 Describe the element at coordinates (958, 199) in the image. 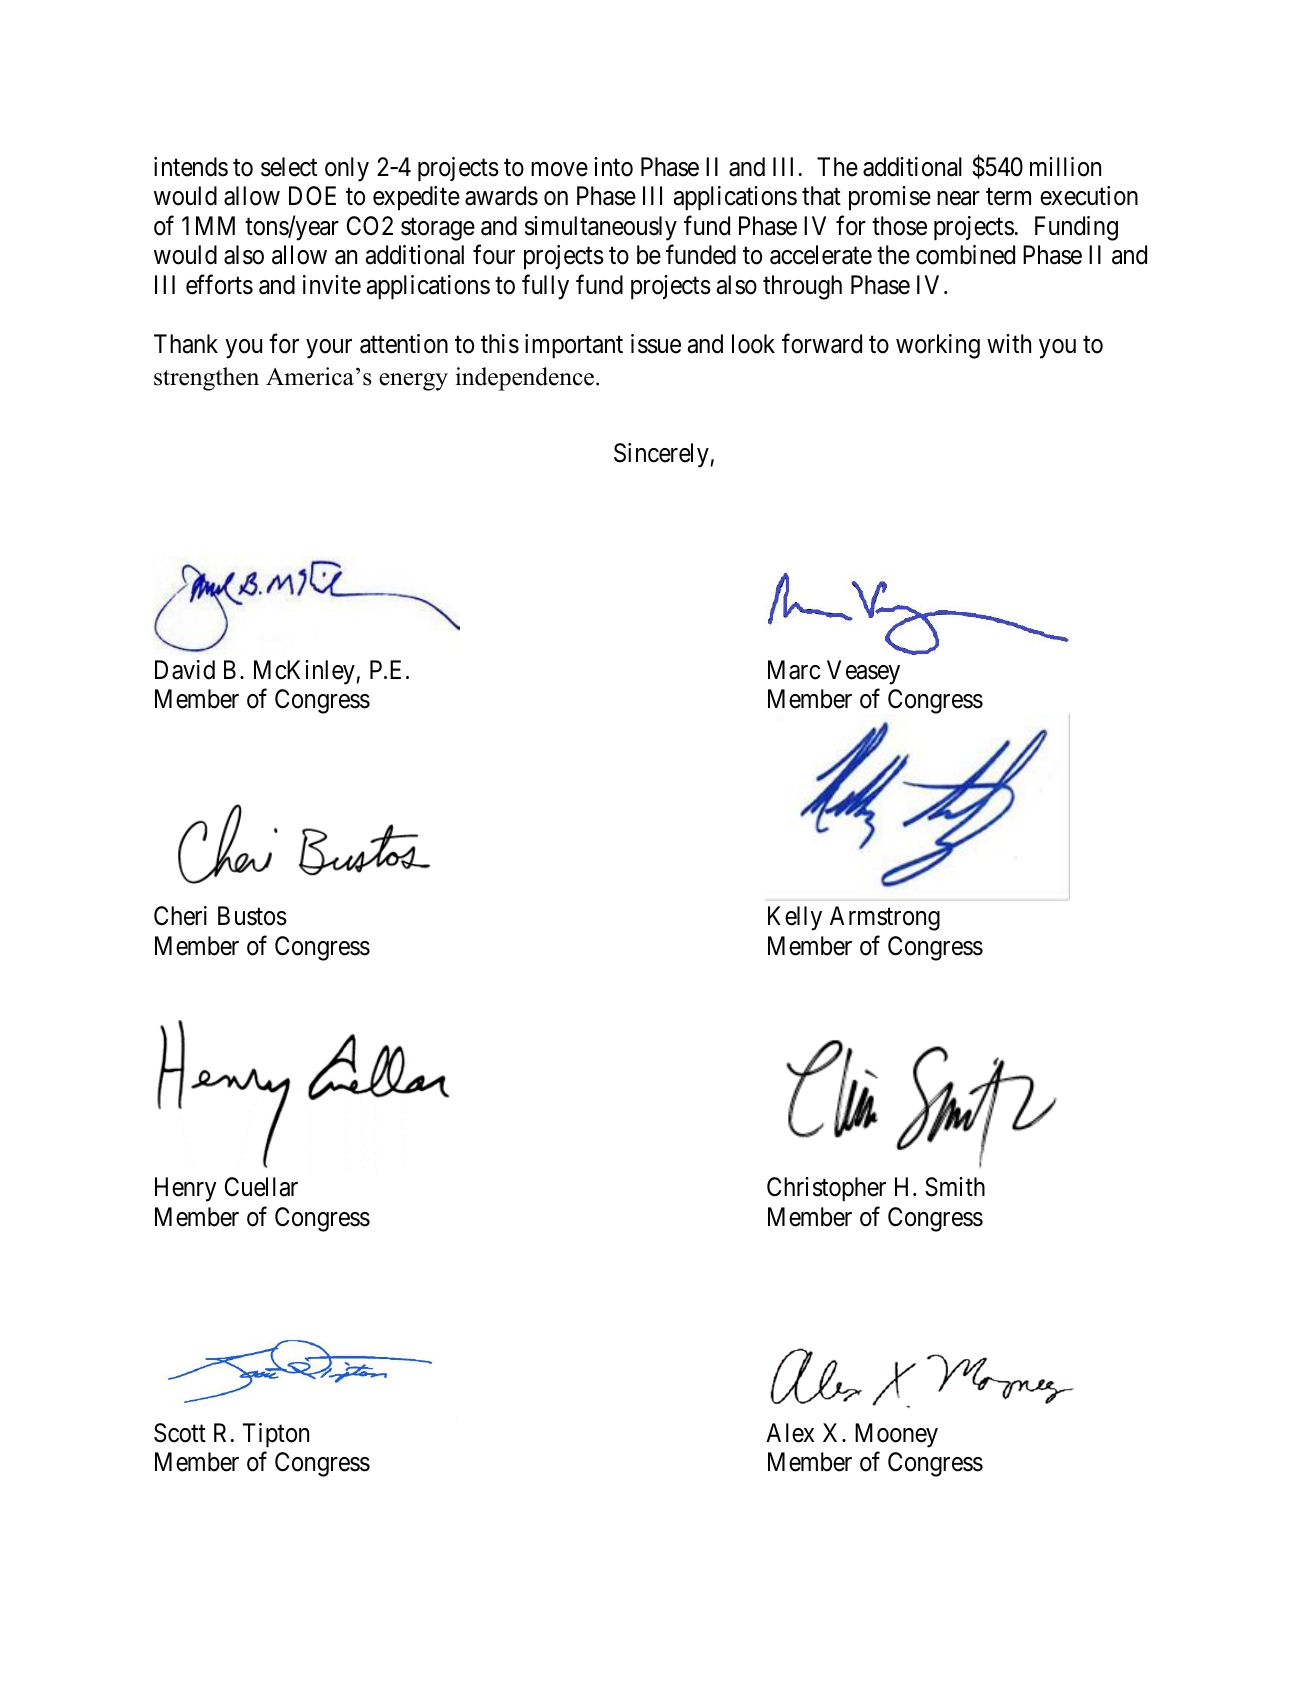

I see `near` at that location.
